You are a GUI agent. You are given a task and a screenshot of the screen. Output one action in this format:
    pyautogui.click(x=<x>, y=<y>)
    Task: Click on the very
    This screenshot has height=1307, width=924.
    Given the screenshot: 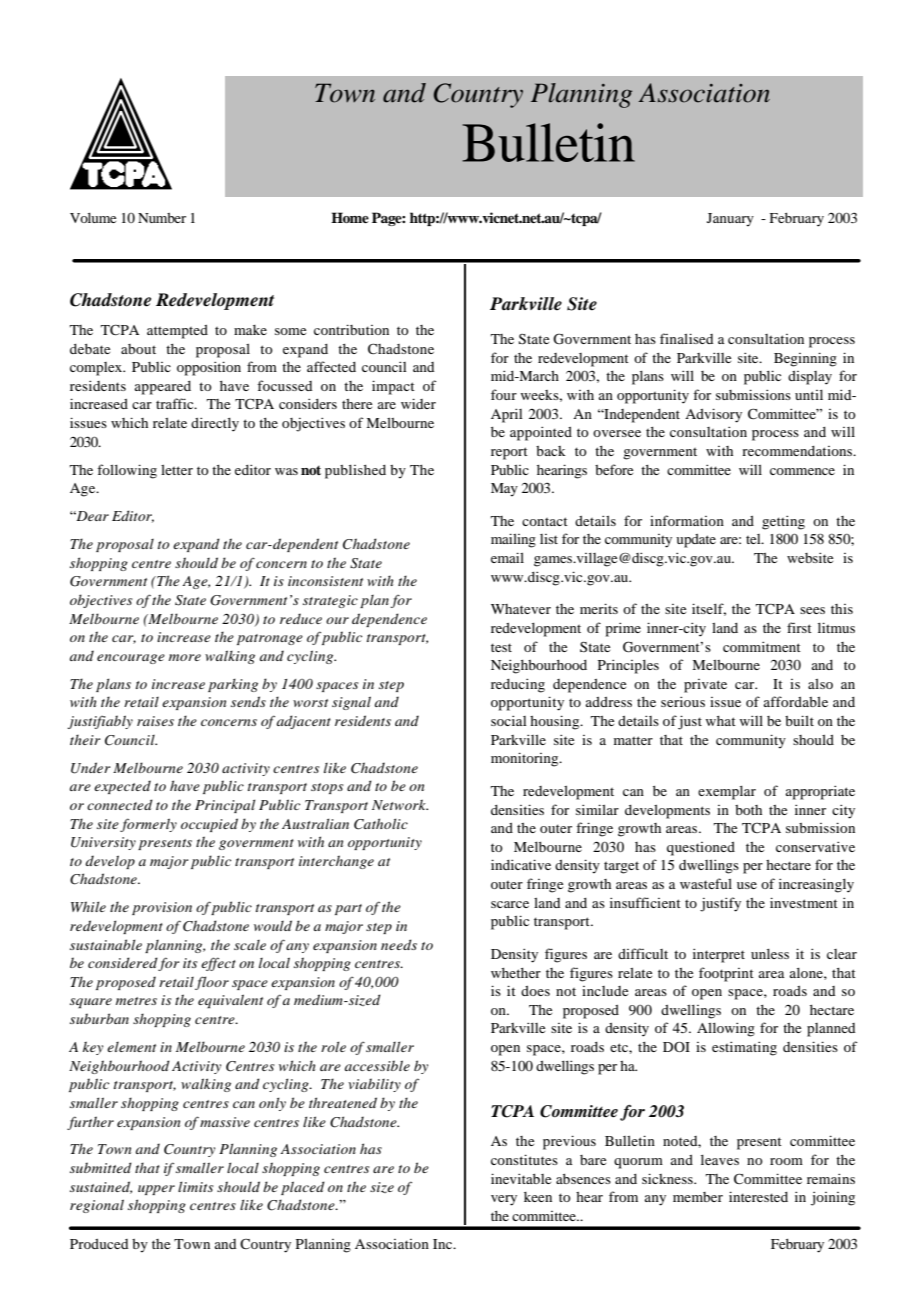 What is the action you would take?
    pyautogui.click(x=504, y=1200)
